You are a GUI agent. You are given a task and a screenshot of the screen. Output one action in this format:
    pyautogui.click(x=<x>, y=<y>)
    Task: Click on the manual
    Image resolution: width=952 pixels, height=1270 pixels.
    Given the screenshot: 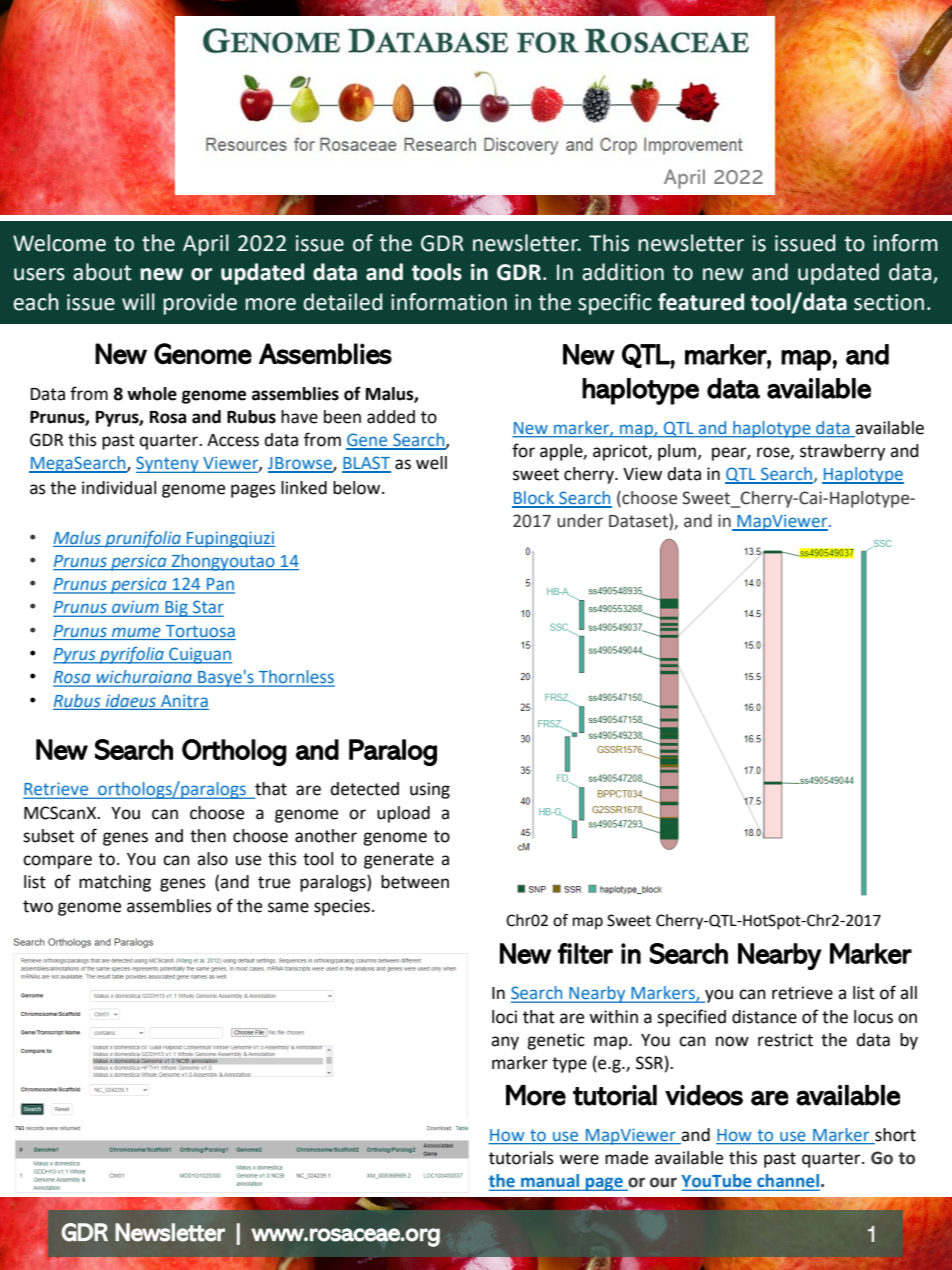 What is the action you would take?
    pyautogui.click(x=550, y=1182)
